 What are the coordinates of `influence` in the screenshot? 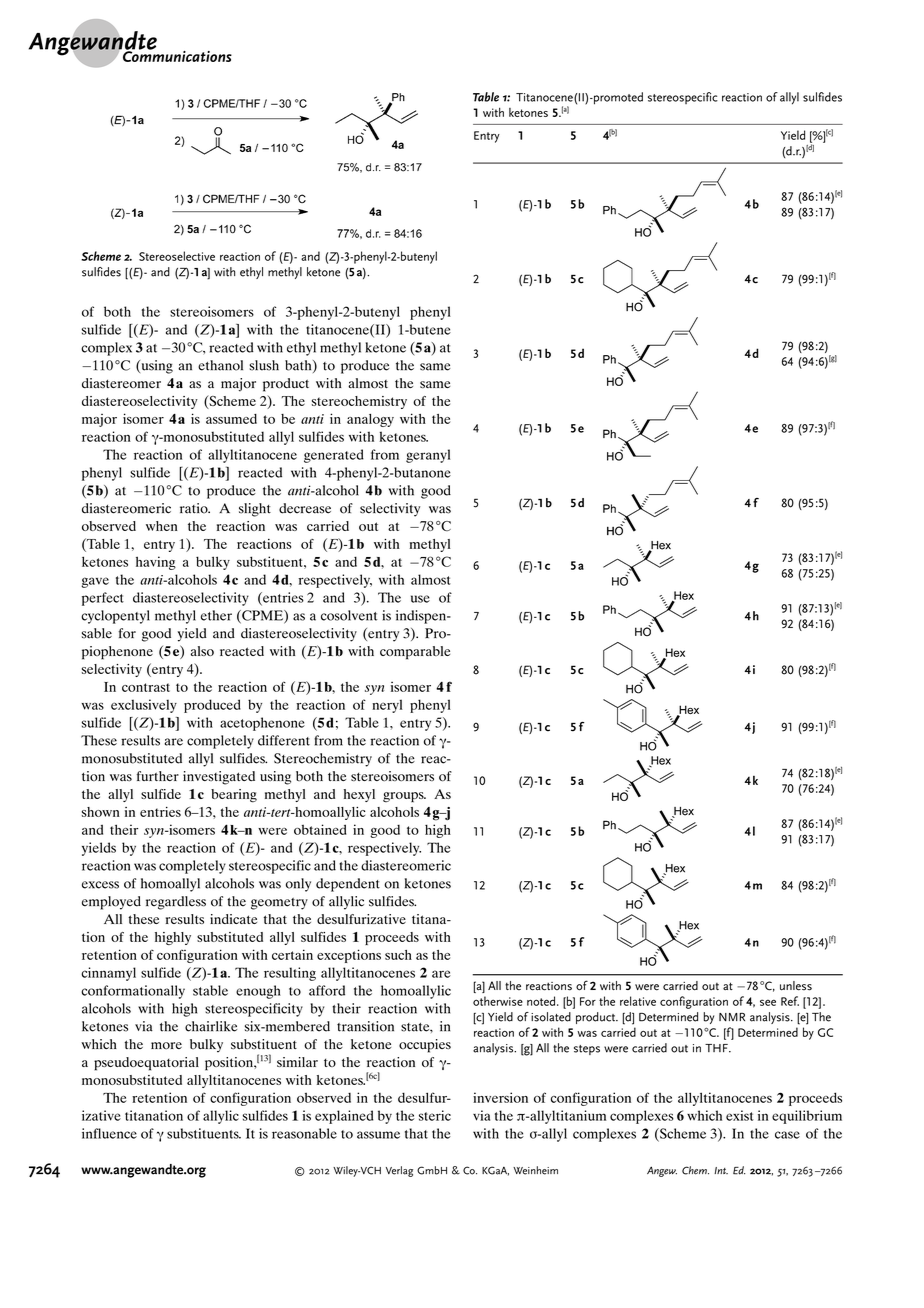 It's located at (109, 1133).
